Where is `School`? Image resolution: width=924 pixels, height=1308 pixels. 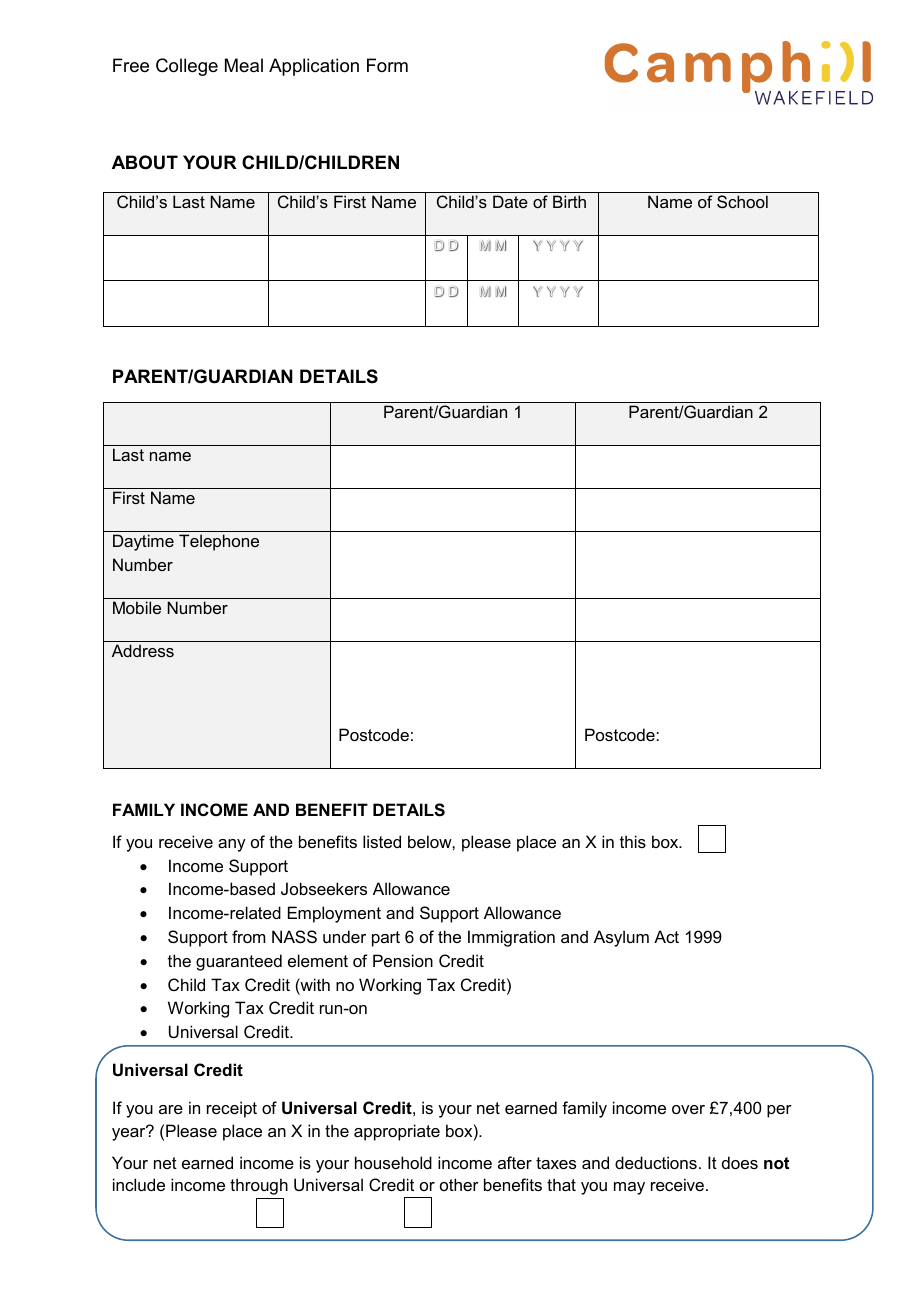 School is located at coordinates (742, 201).
